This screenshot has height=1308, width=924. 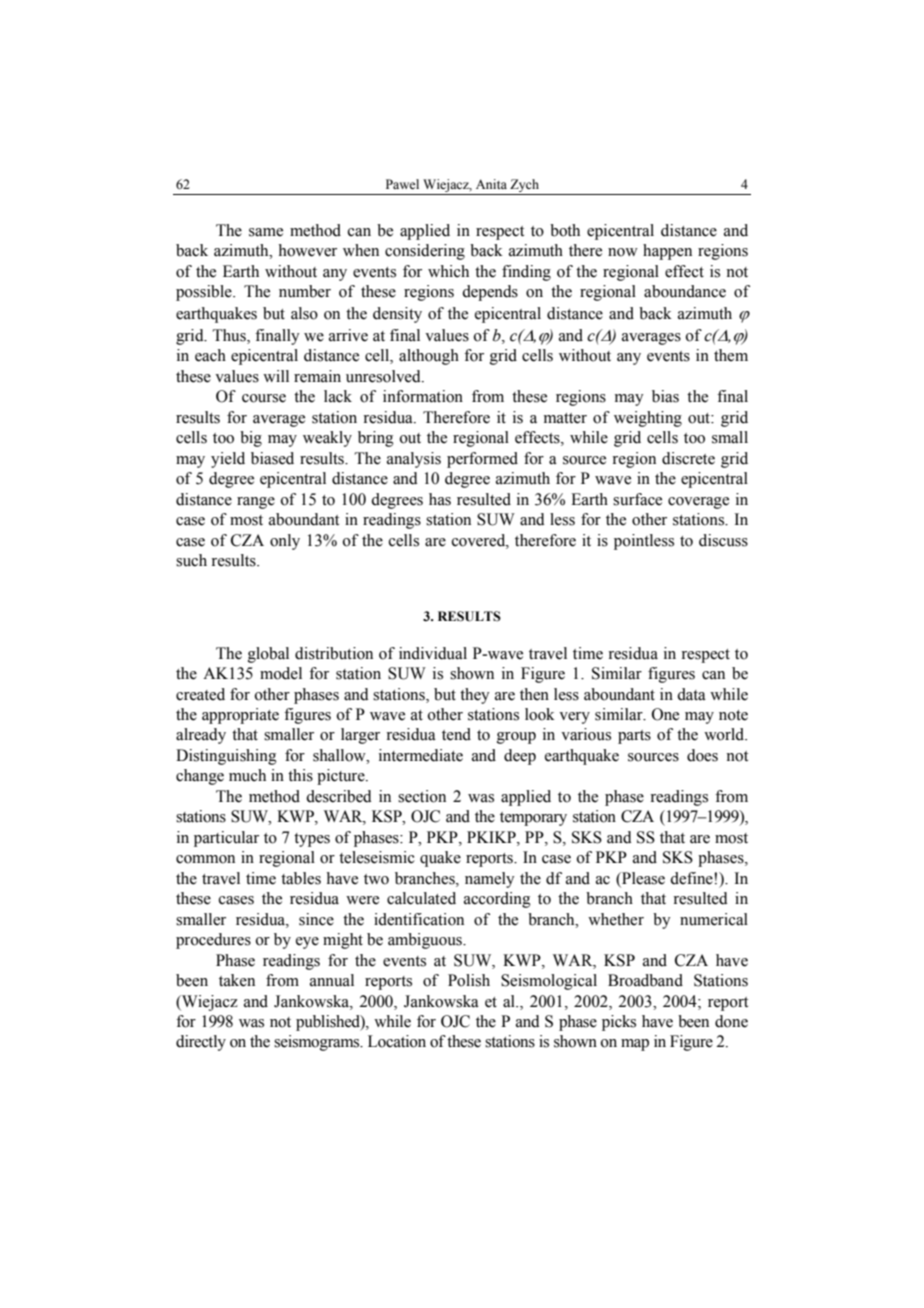 I want to click on individual, so click(x=433, y=653).
